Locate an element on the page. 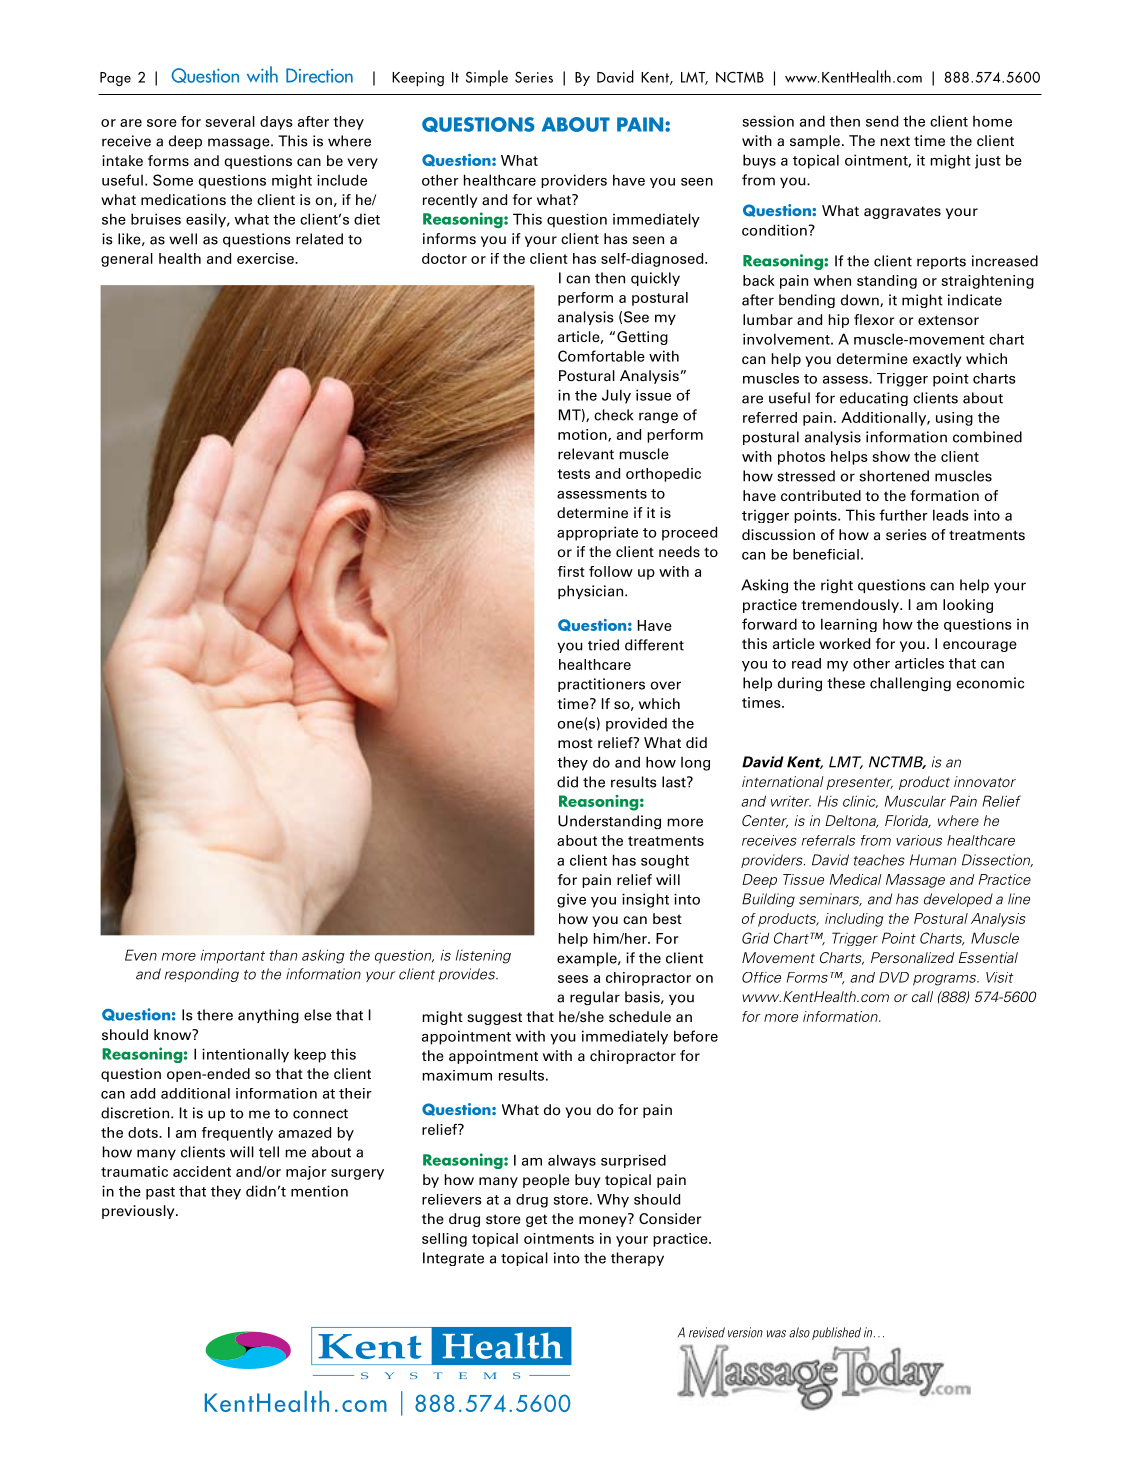 This image has height=1476, width=1140. there is located at coordinates (215, 1015).
